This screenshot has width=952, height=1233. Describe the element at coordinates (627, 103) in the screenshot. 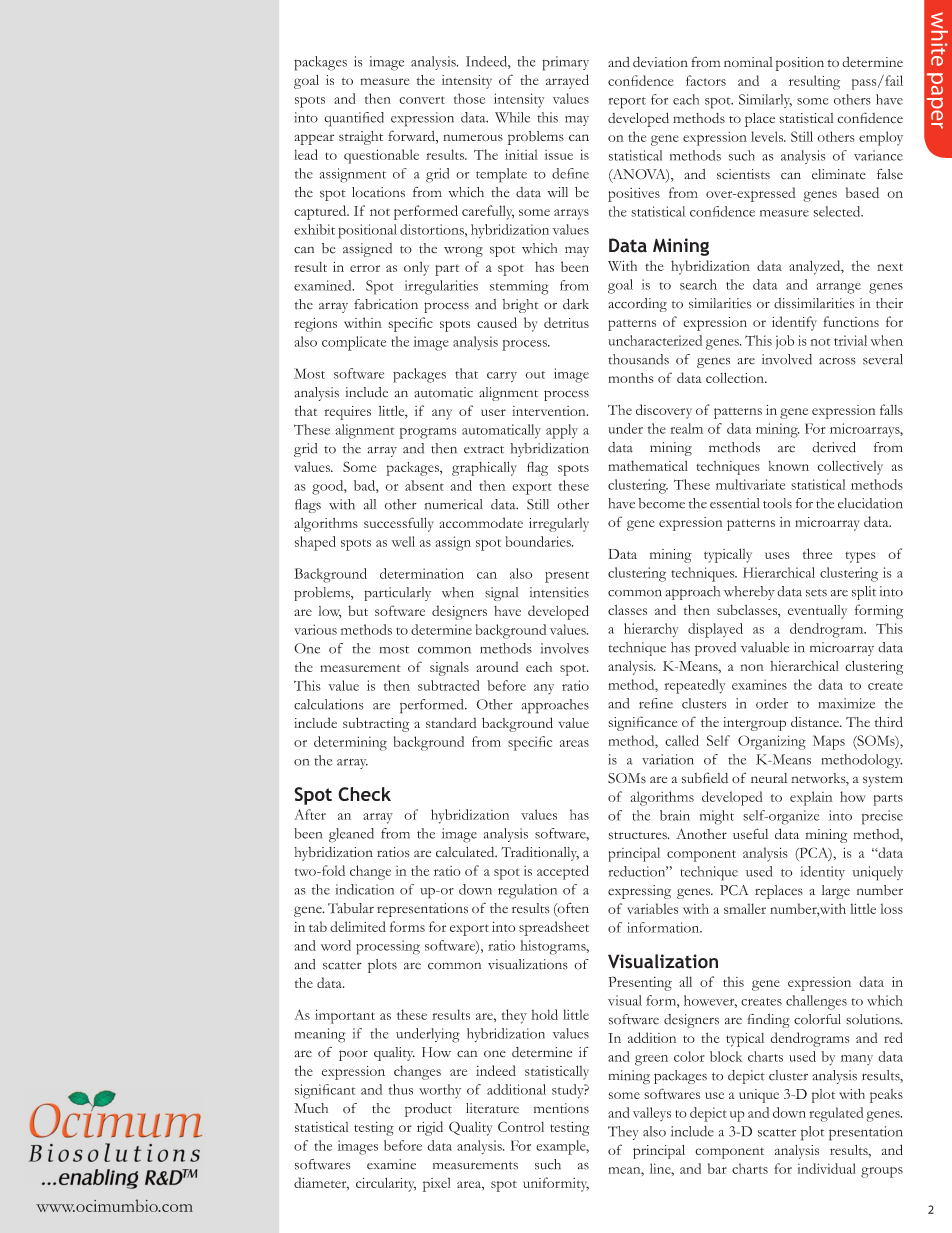

I see `report` at that location.
